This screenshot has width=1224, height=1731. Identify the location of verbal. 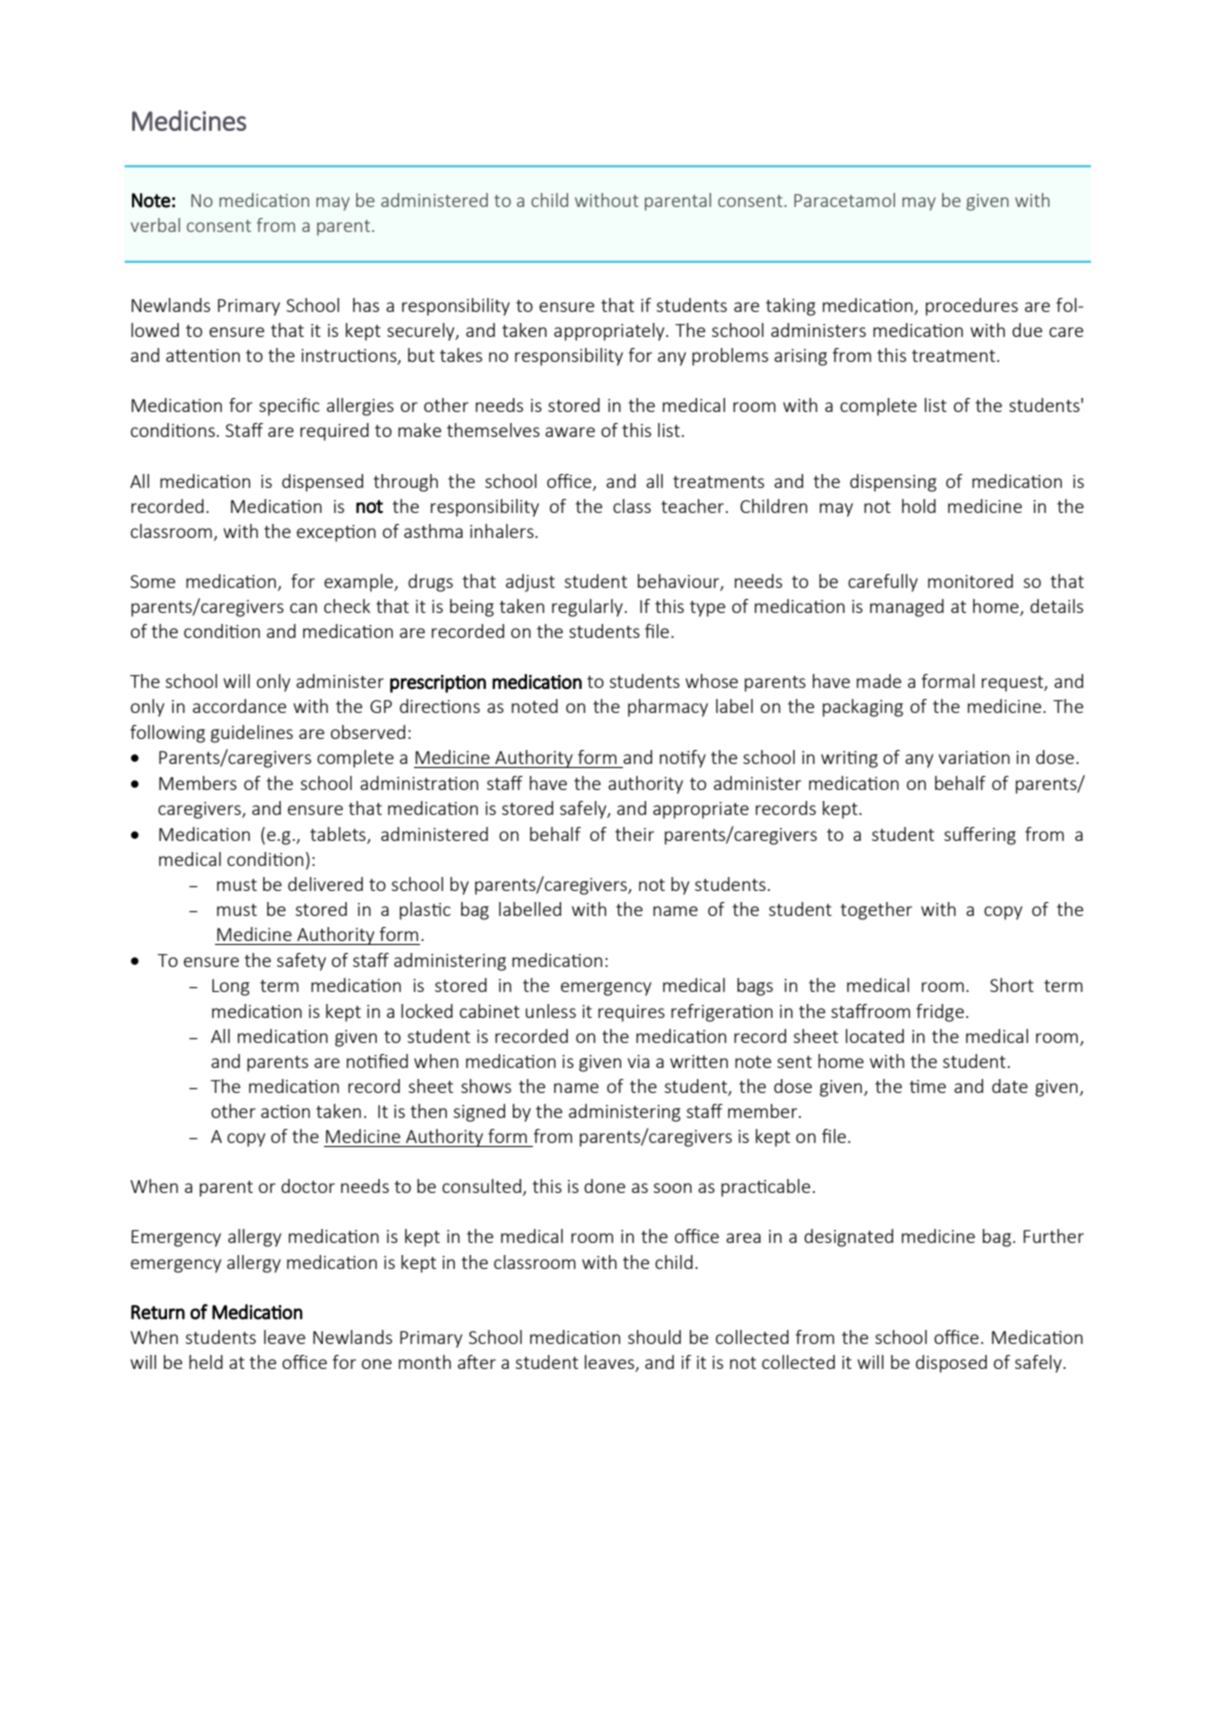
(155, 225).
